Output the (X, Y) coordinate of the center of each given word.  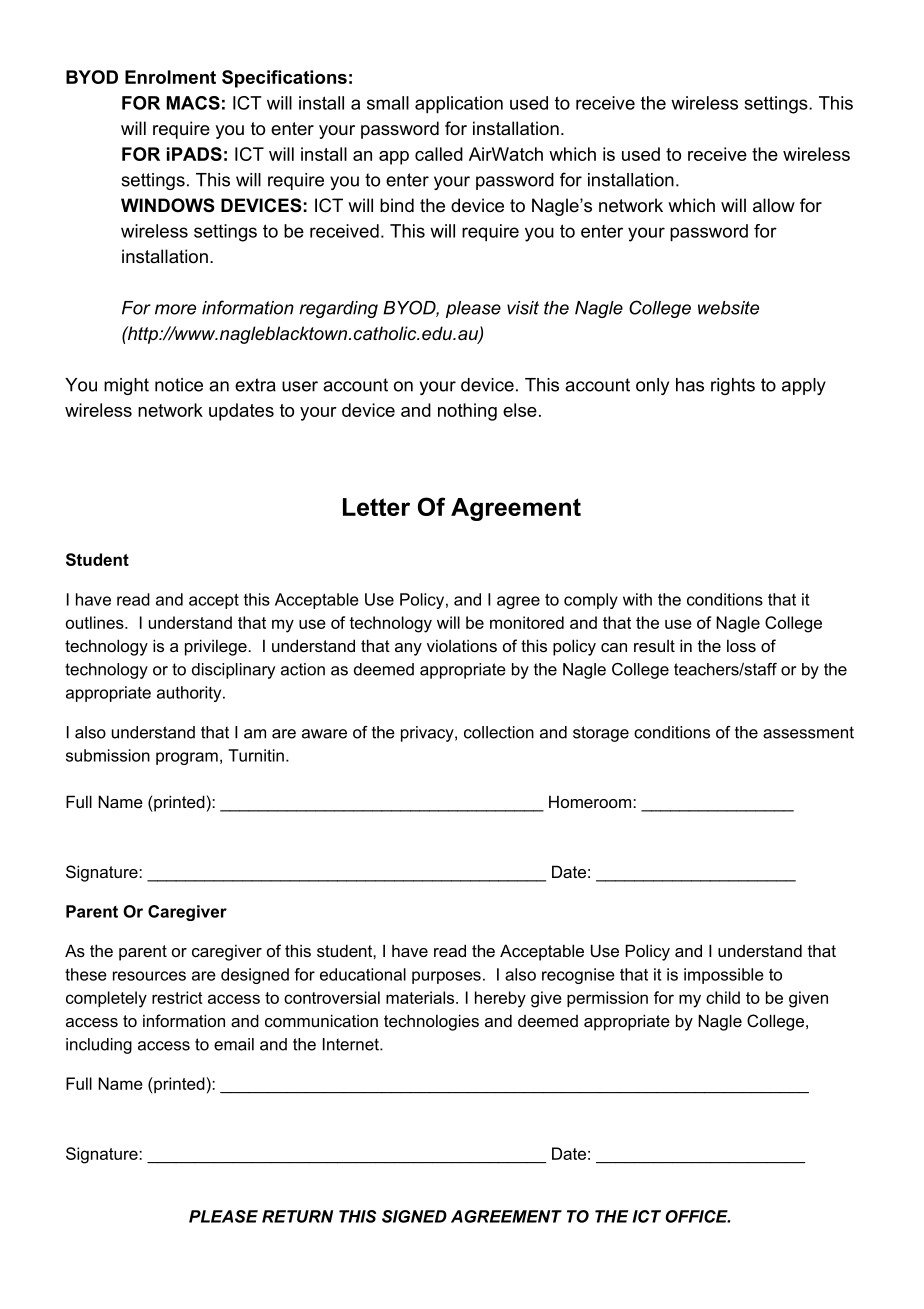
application (459, 105)
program (187, 758)
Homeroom (591, 801)
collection (499, 732)
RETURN (297, 1216)
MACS (193, 103)
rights (733, 386)
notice (179, 385)
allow (774, 205)
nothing (467, 412)
